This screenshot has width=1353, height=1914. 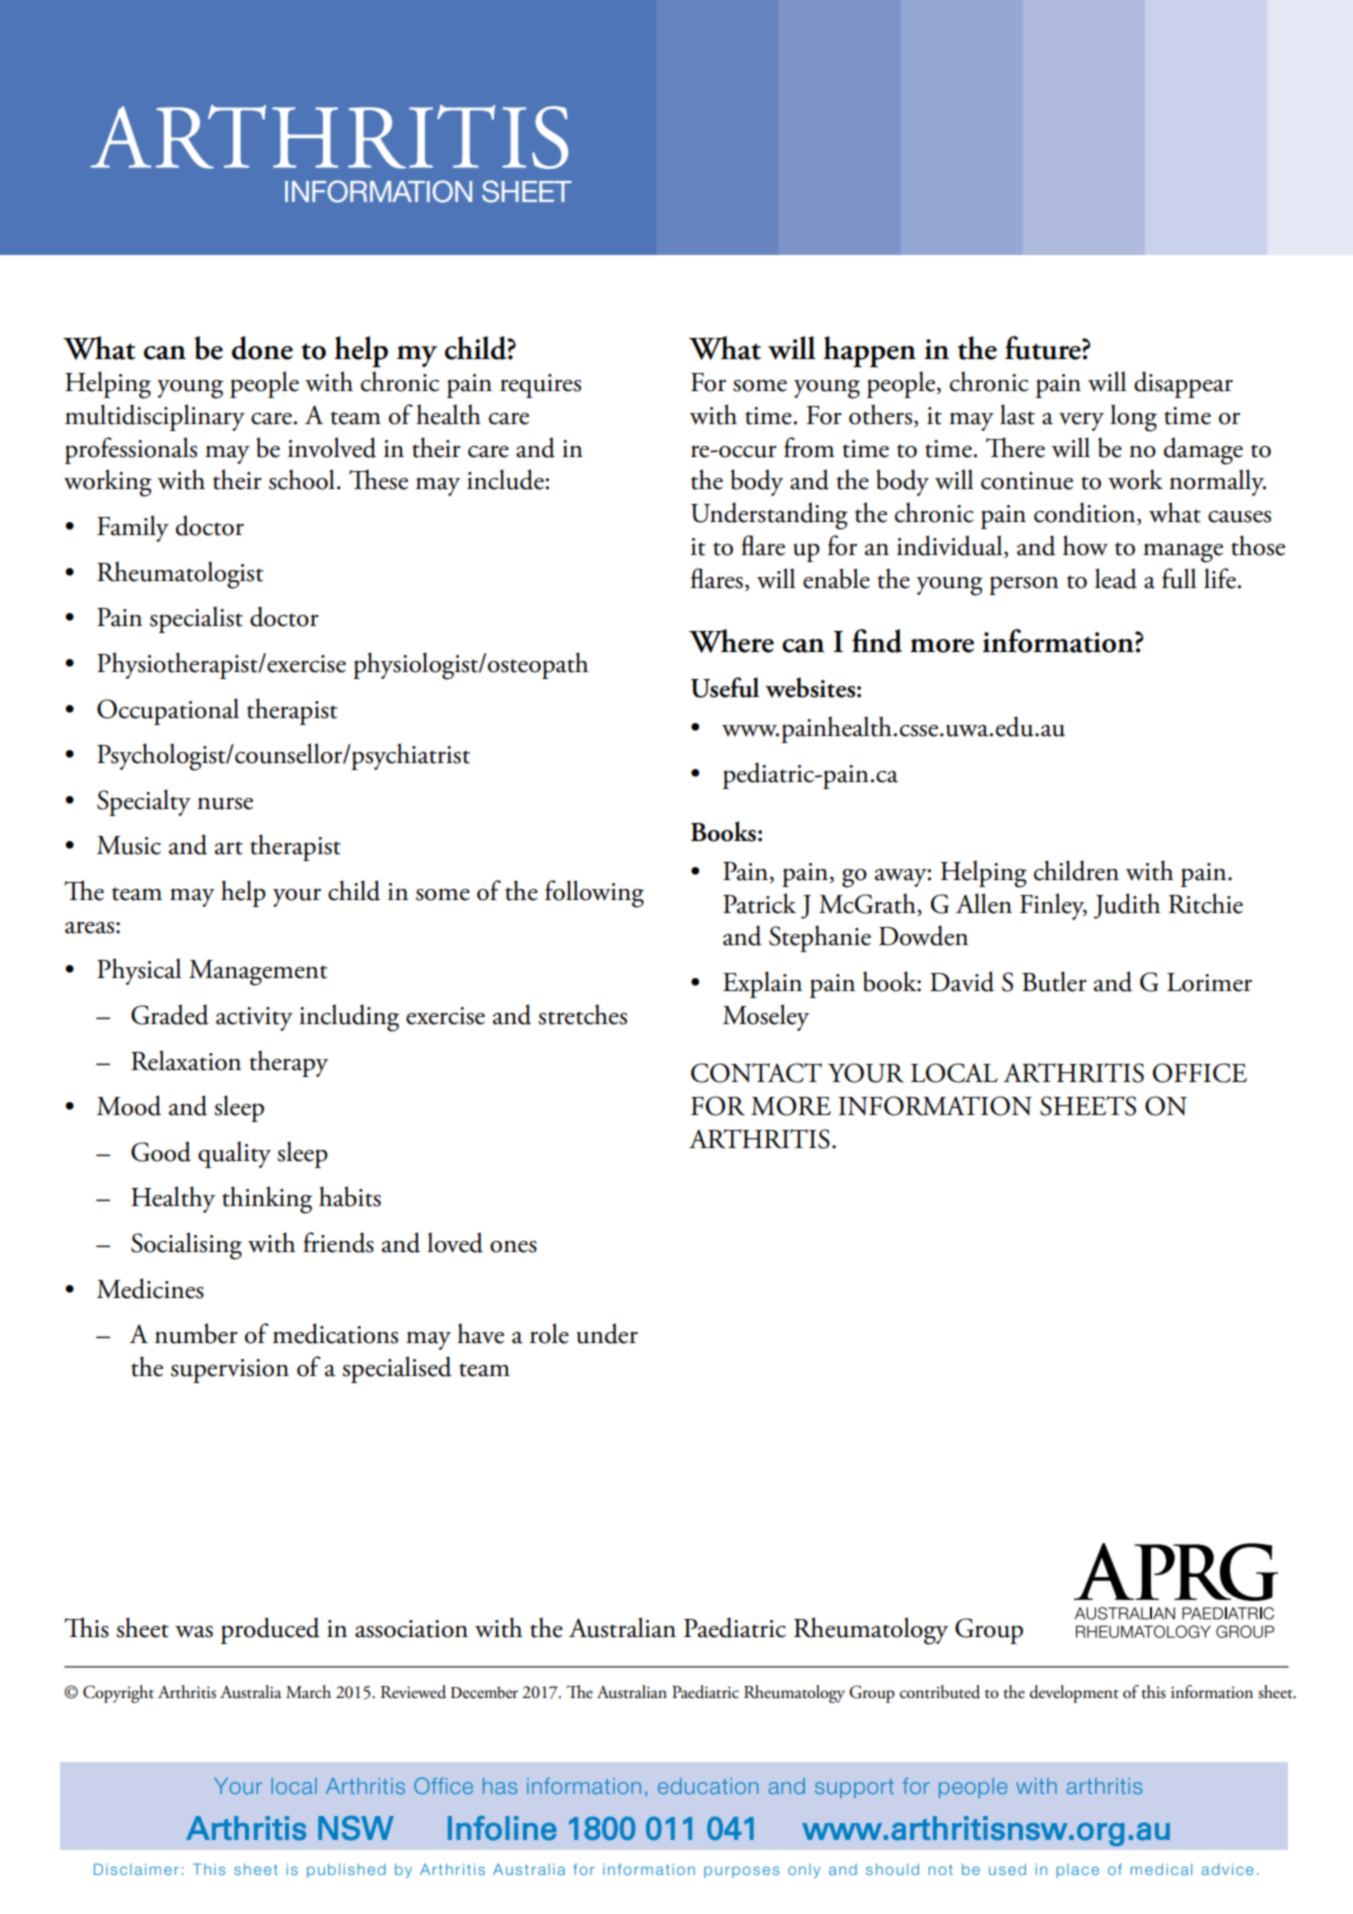 What do you see at coordinates (262, 348) in the screenshot?
I see `done` at bounding box center [262, 348].
